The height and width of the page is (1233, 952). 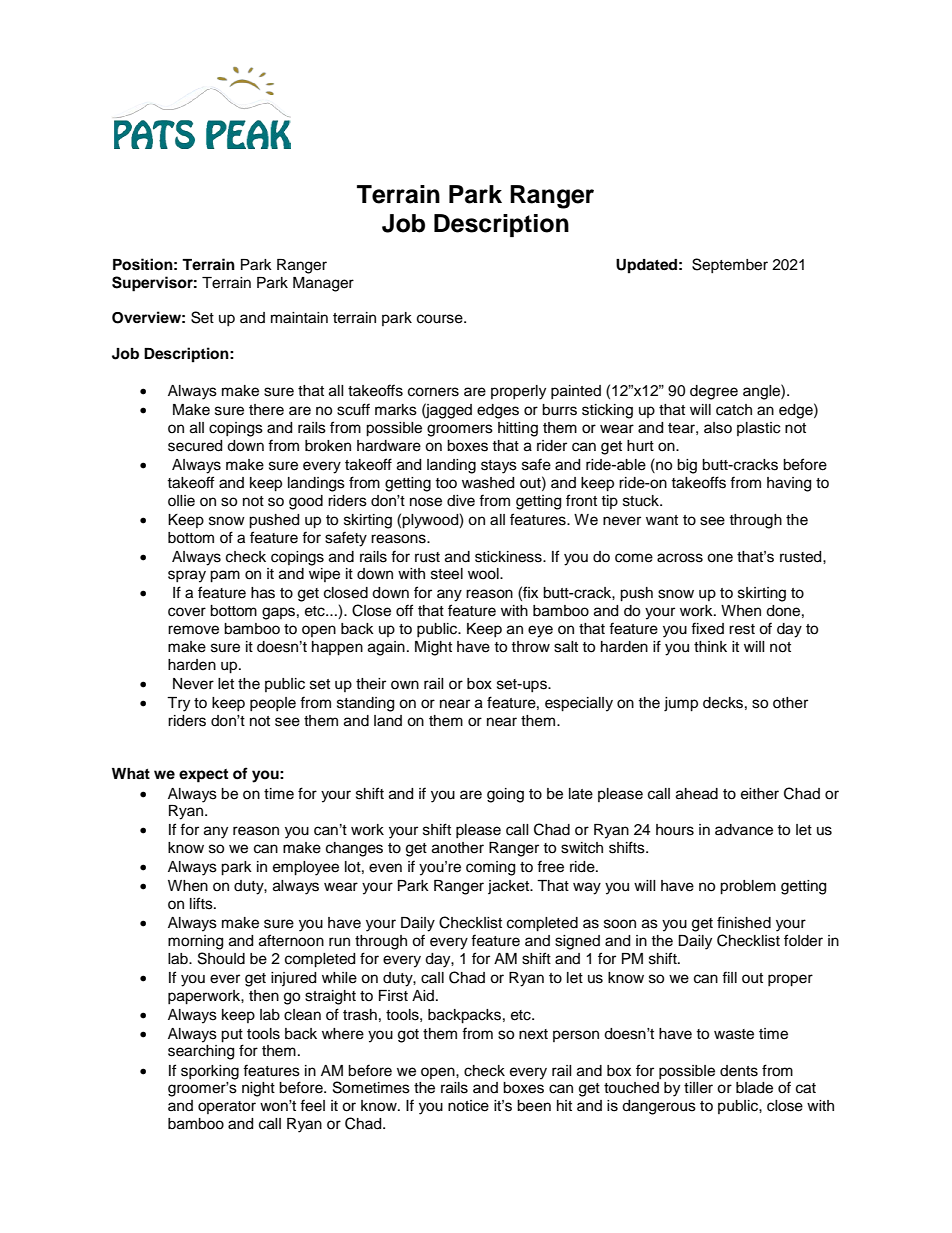 I want to click on operator, so click(x=227, y=1107).
